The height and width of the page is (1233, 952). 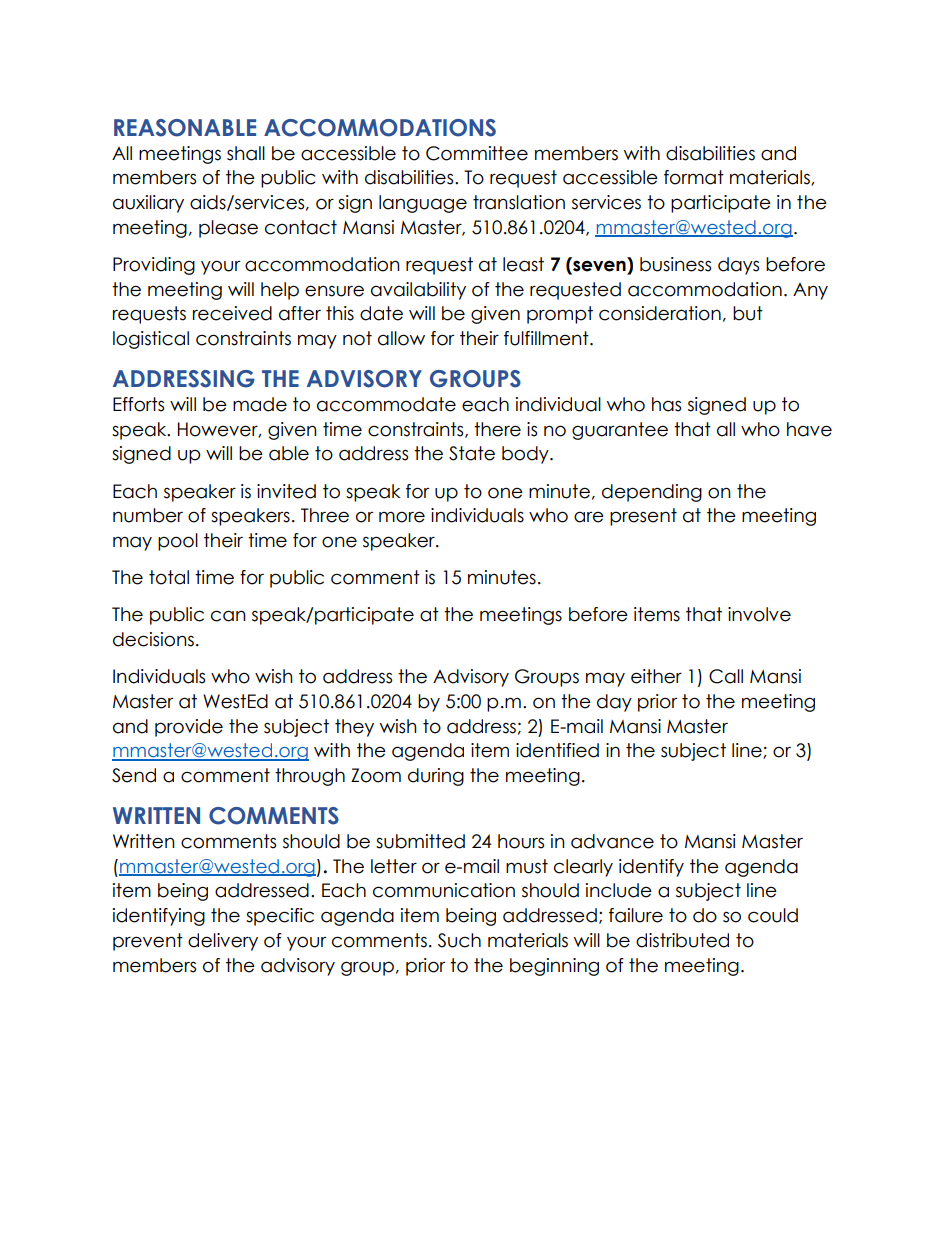 What do you see at coordinates (477, 153) in the page?
I see `Committee` at bounding box center [477, 153].
